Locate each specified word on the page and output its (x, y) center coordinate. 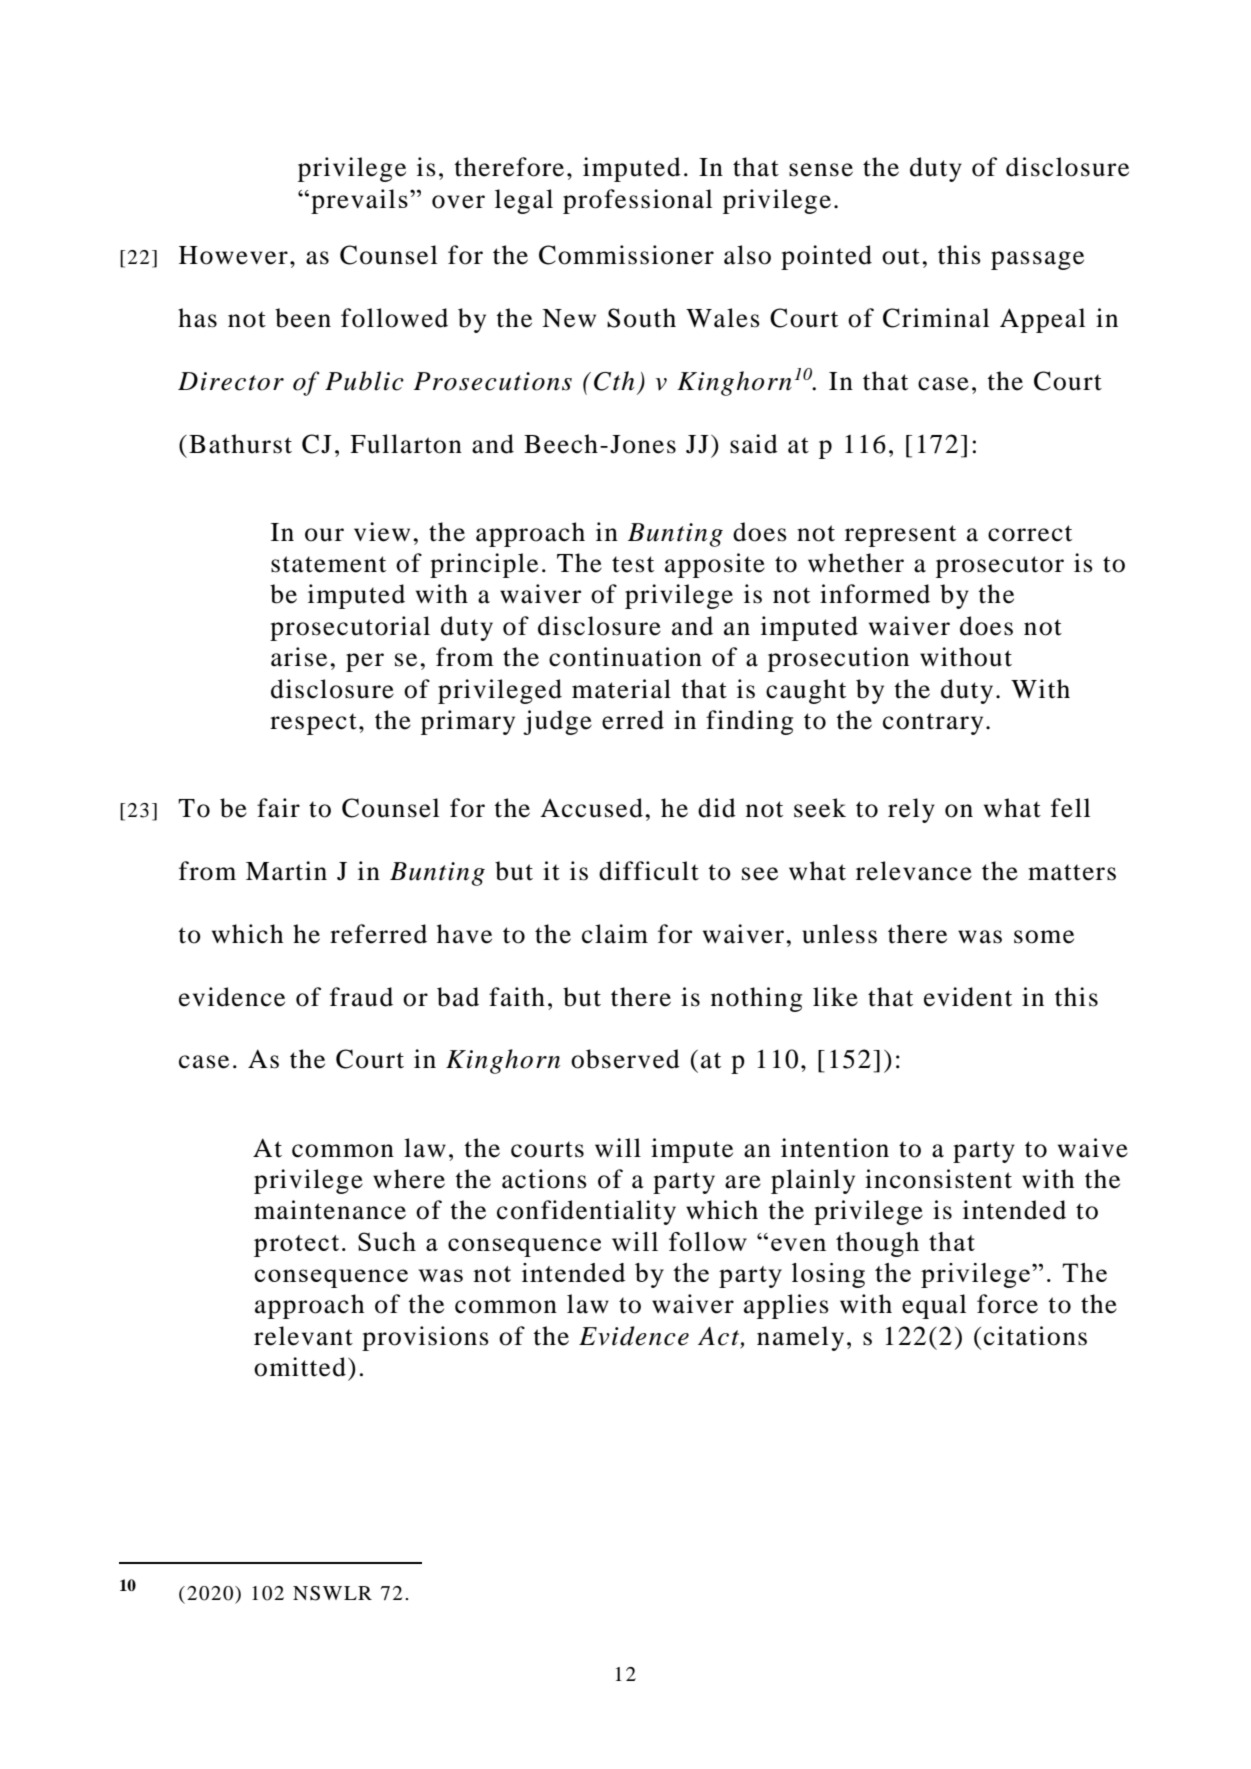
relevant (303, 1336)
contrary (933, 724)
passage (1037, 260)
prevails (359, 201)
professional (637, 201)
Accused (591, 808)
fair (278, 808)
